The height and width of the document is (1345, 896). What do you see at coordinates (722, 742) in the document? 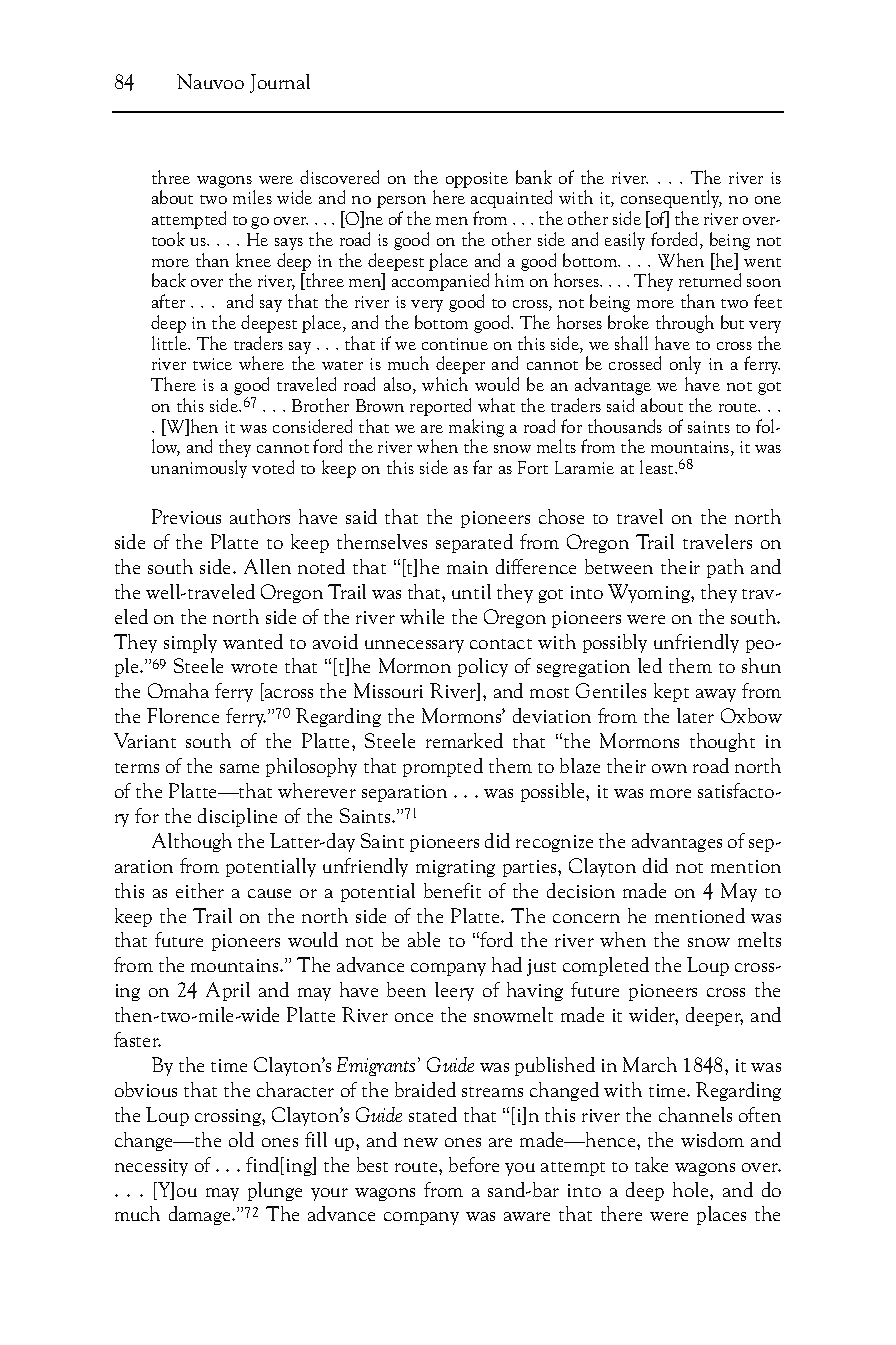
I see `thought` at bounding box center [722, 742].
